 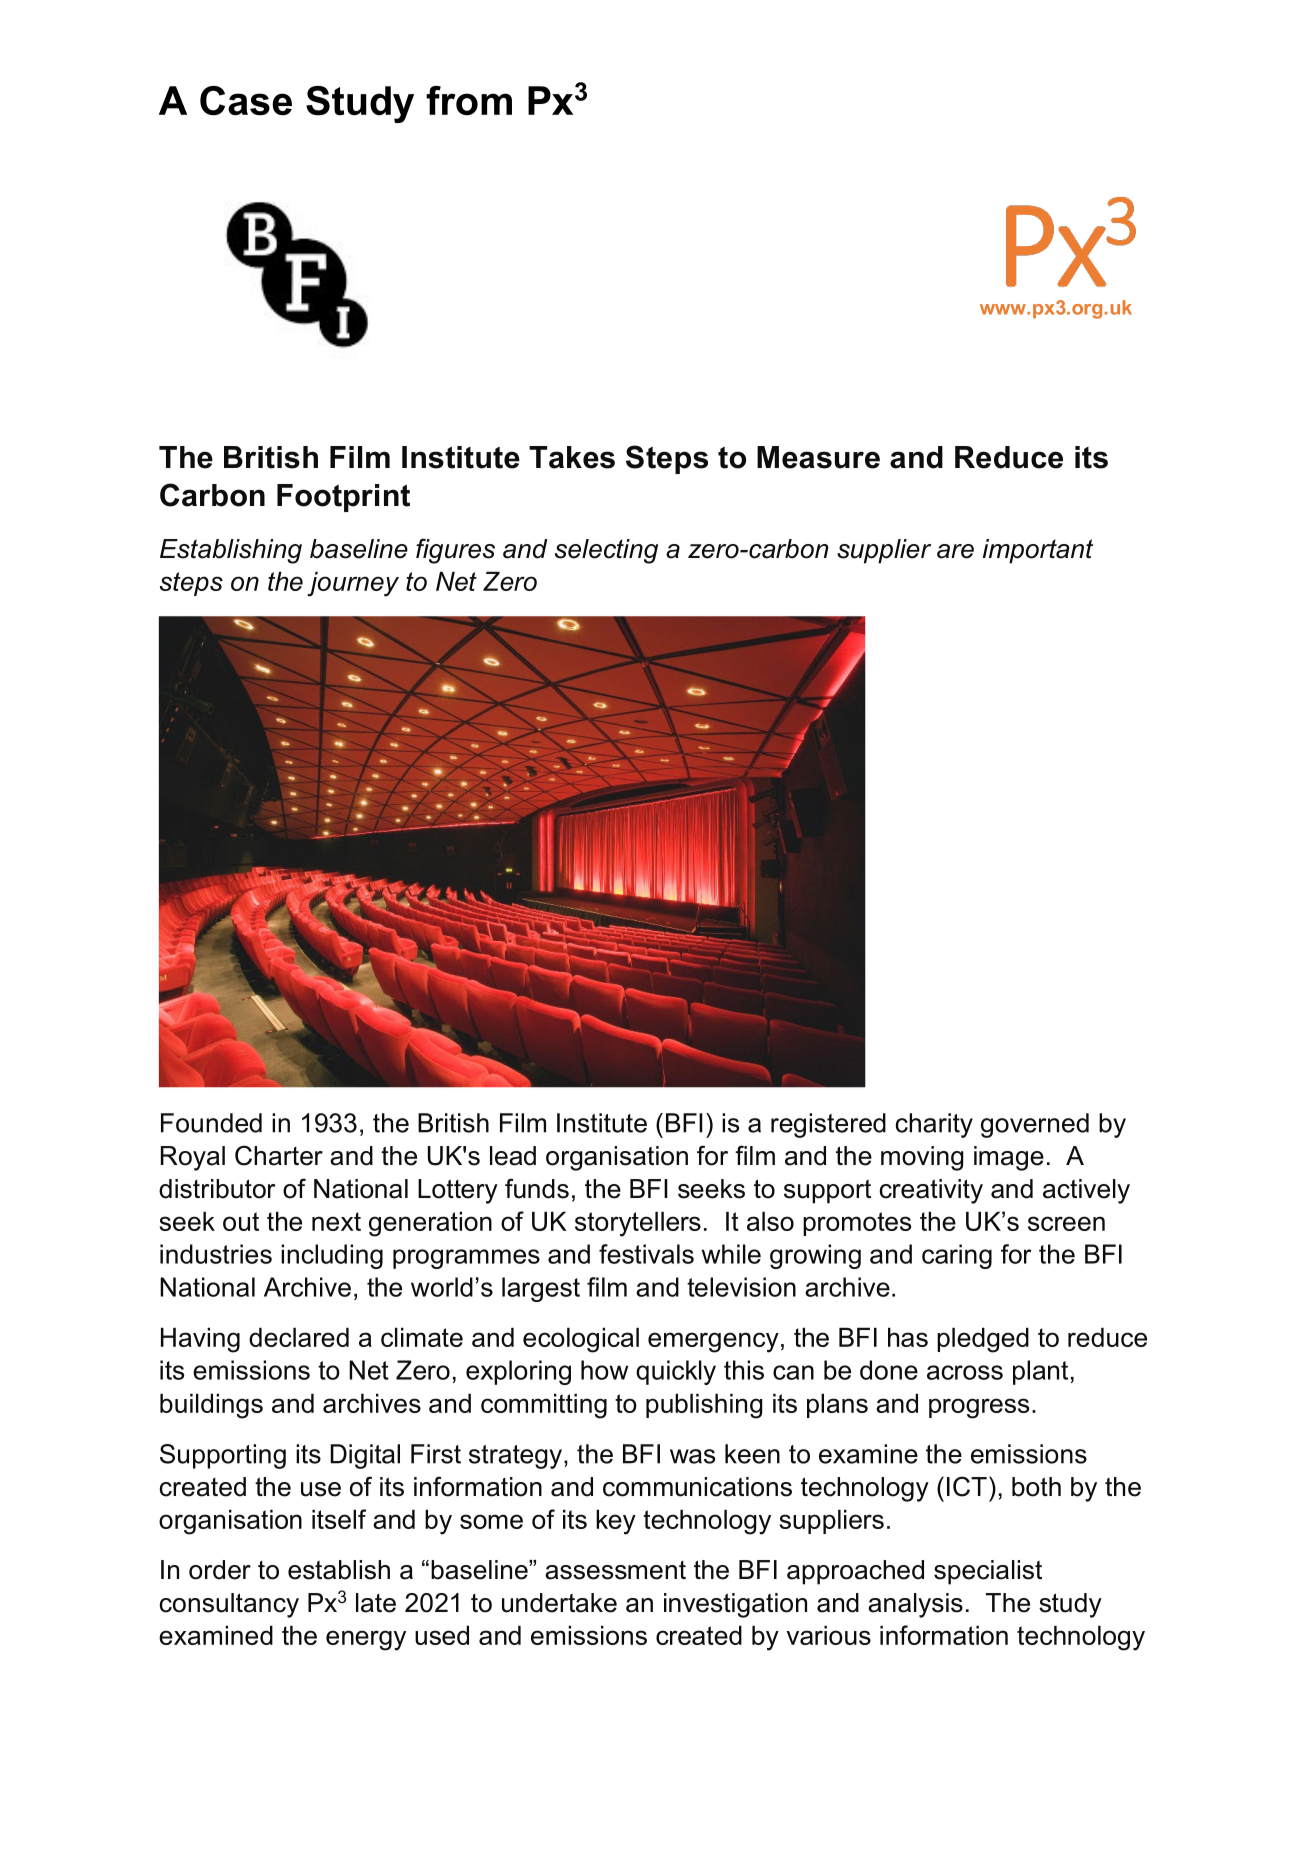 I want to click on Case, so click(x=246, y=101).
